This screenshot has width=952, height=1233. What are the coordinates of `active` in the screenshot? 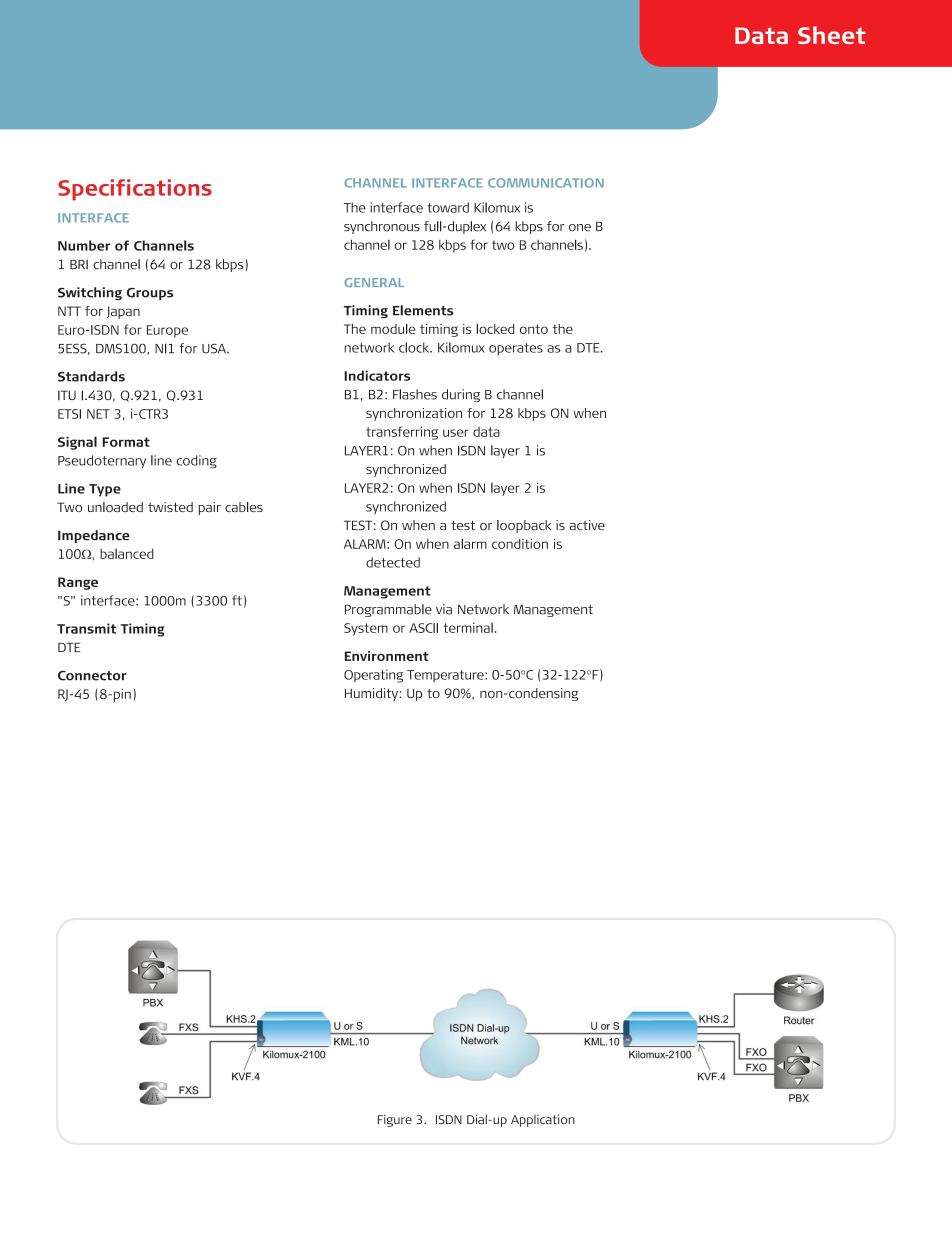 It's located at (587, 525).
